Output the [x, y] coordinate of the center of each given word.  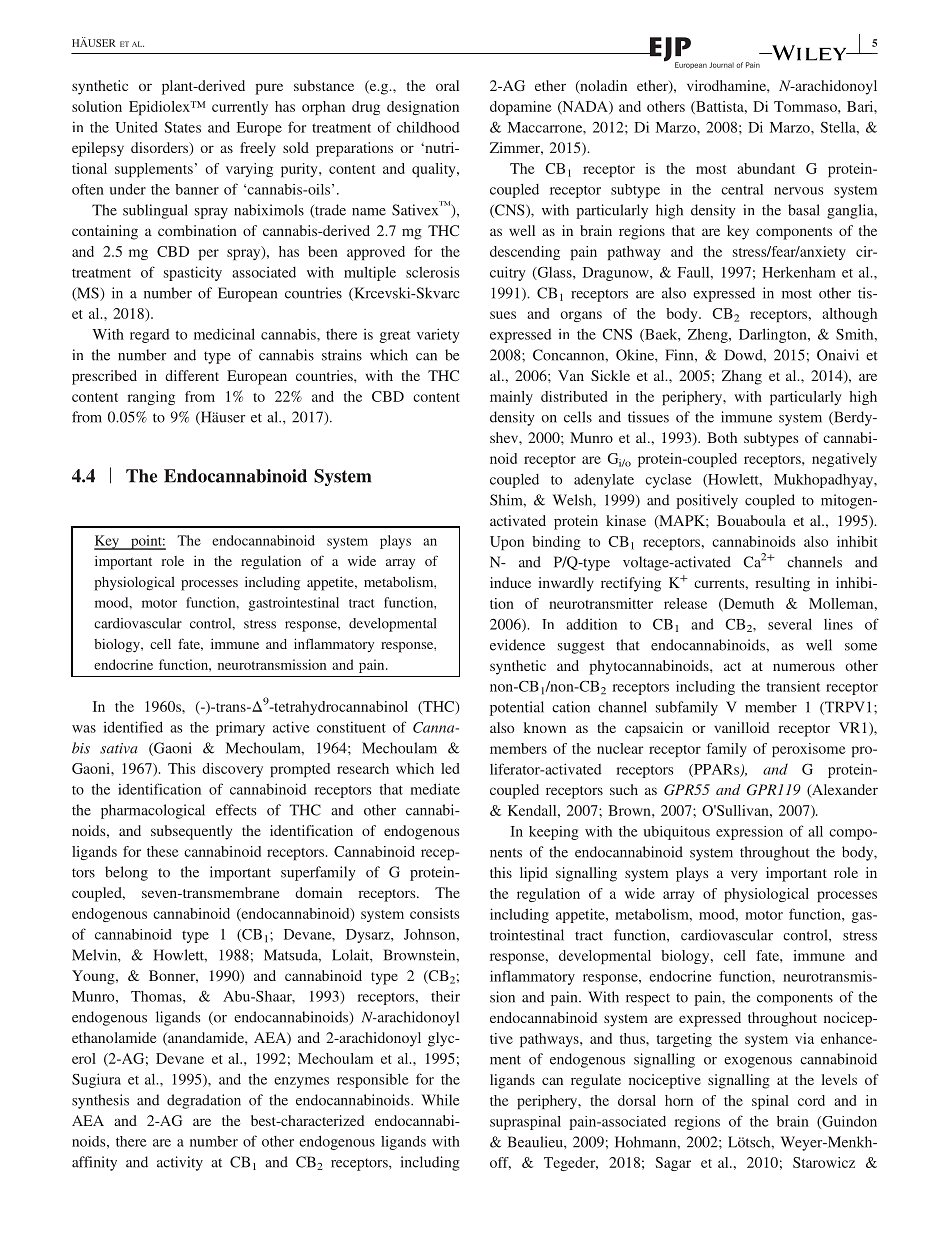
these [163, 851]
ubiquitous [677, 833]
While [440, 1100]
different [192, 375]
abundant [766, 168]
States [183, 127]
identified [133, 727]
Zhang [742, 377]
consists [434, 913]
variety [438, 335]
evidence [517, 645]
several [790, 624]
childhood [428, 127]
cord [811, 1100]
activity [180, 1163]
